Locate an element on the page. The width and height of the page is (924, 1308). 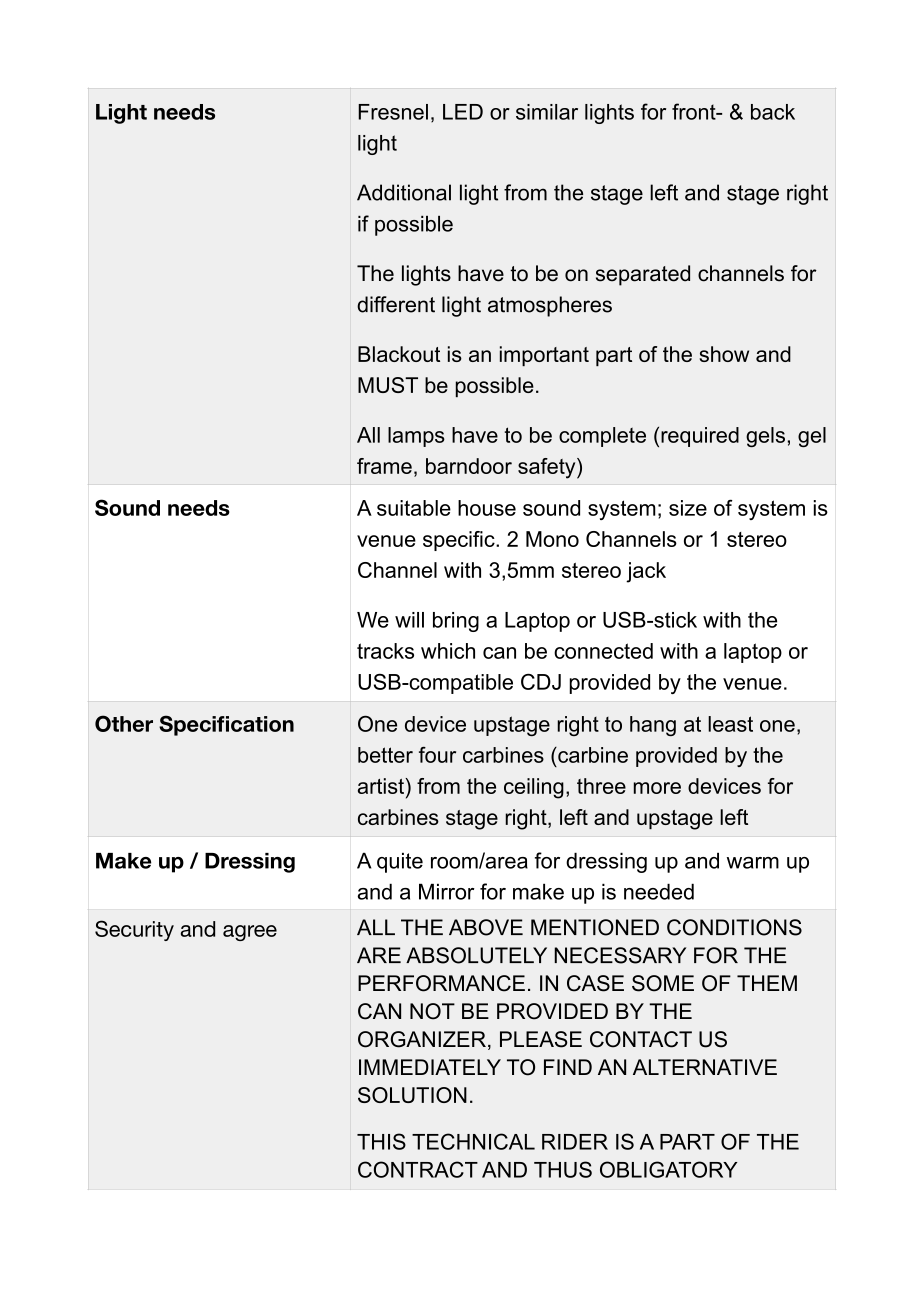
frame is located at coordinates (384, 466).
